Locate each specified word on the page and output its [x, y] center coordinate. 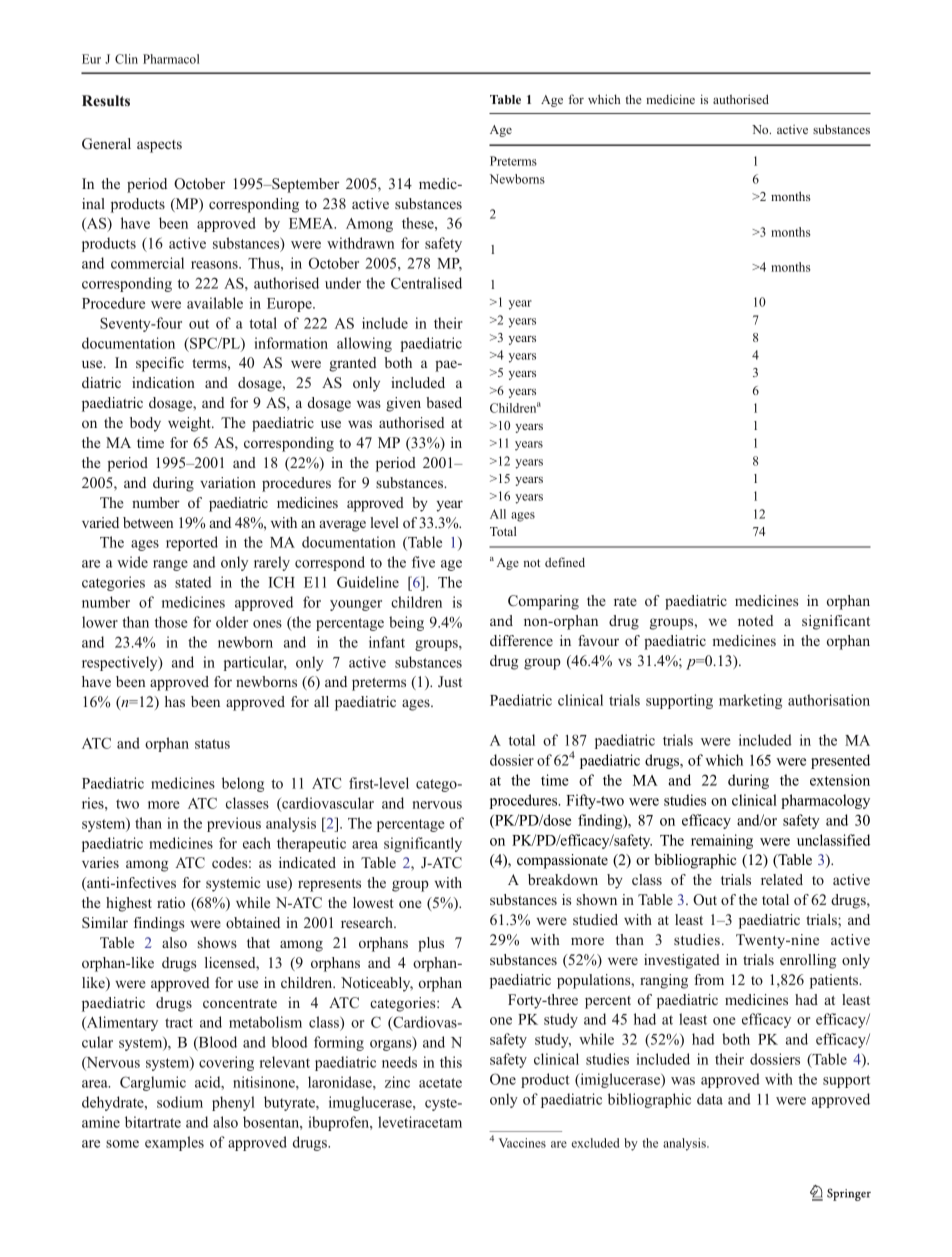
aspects [159, 146]
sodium [180, 1102]
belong [243, 784]
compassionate [562, 861]
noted [755, 620]
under [343, 283]
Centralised [426, 283]
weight [190, 424]
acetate [440, 1083]
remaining [722, 841]
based [444, 402]
